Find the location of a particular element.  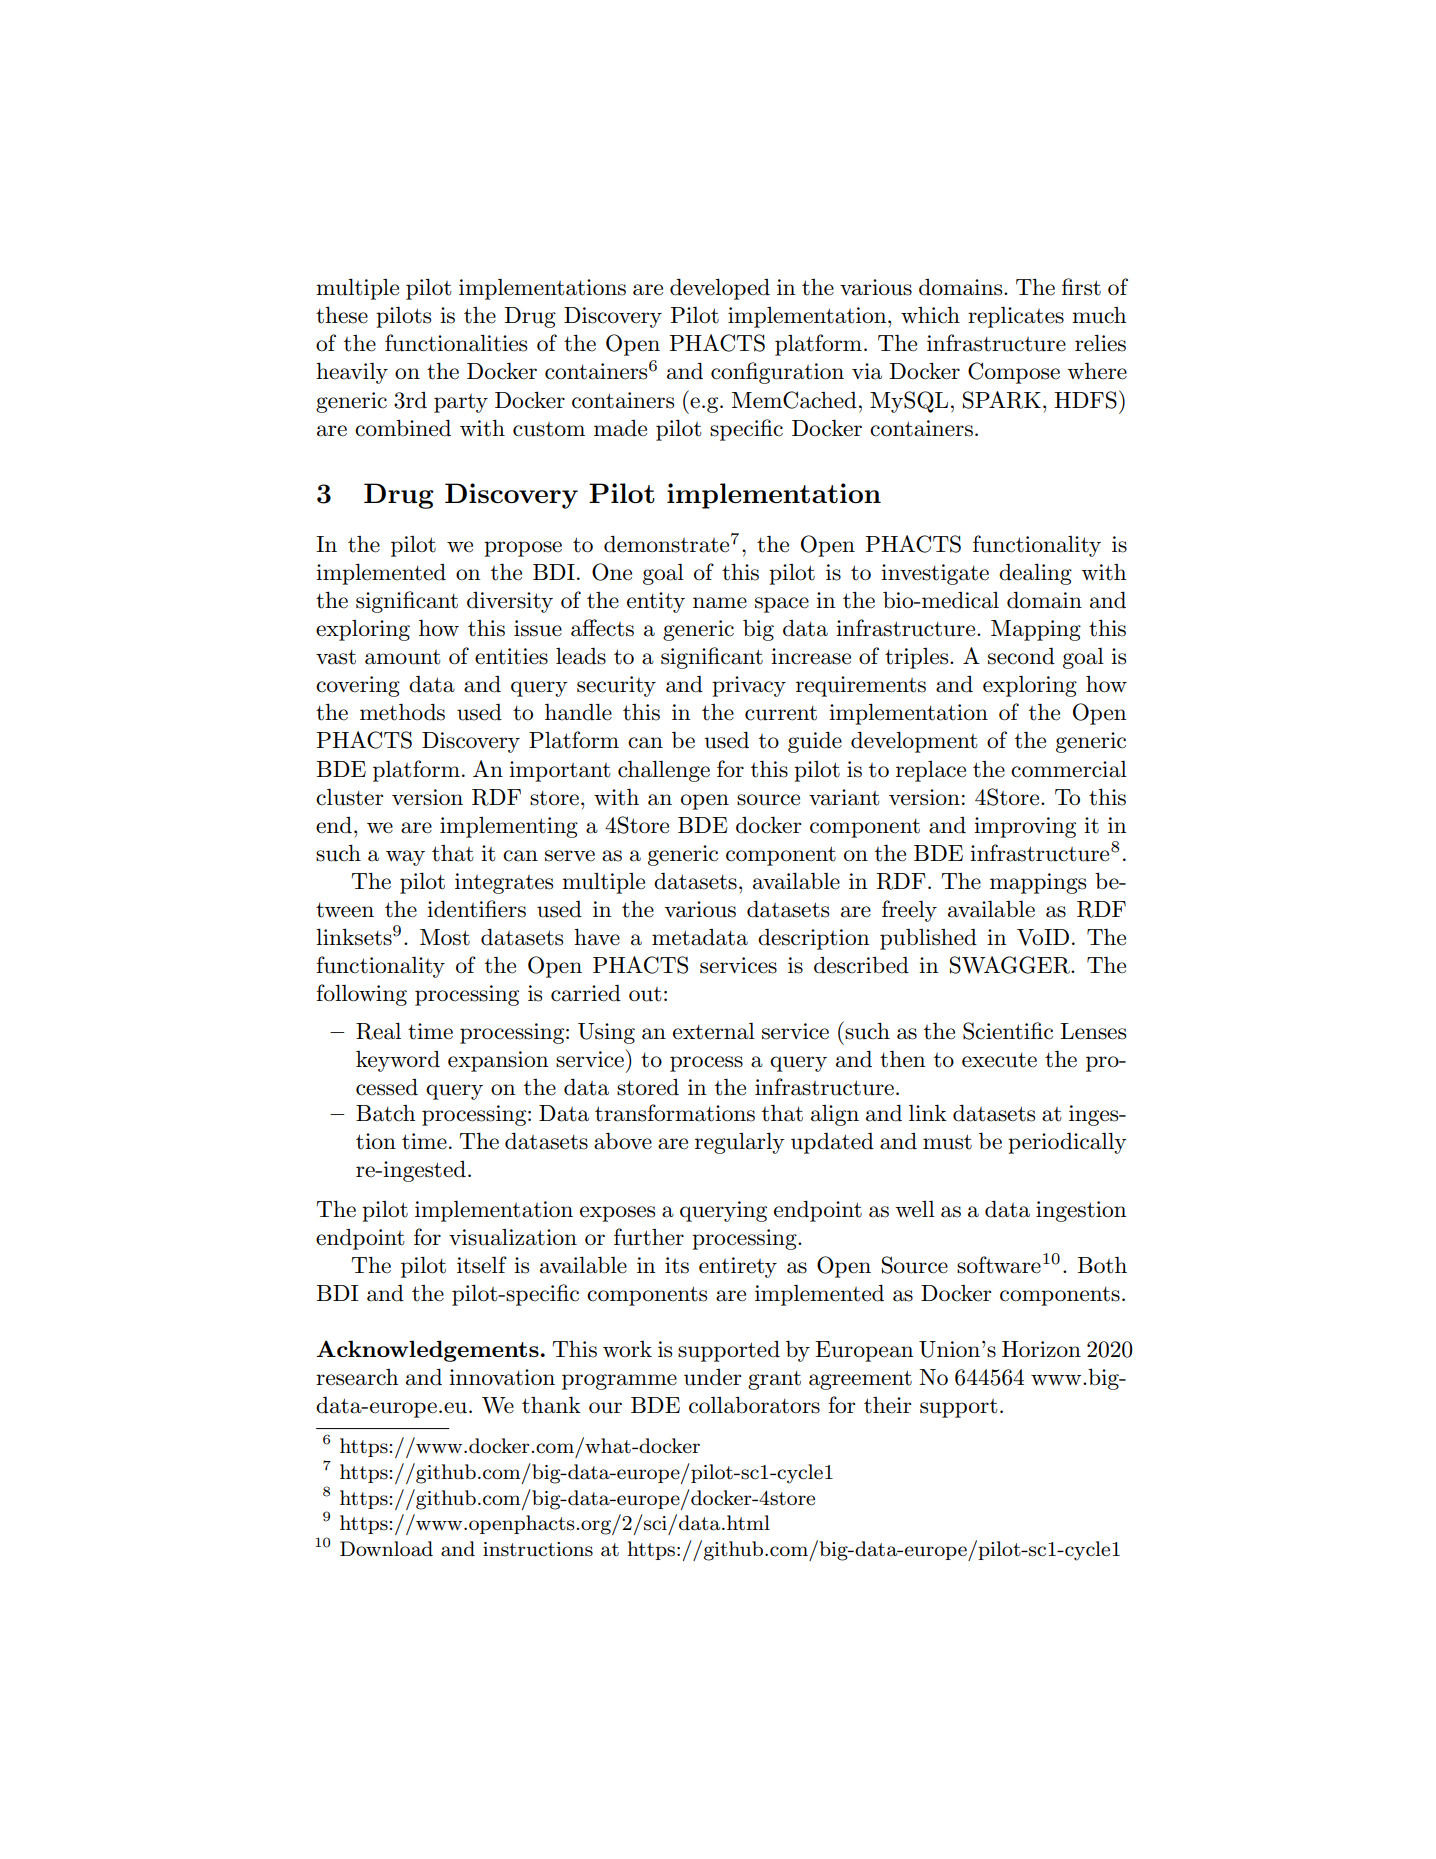

developed is located at coordinates (720, 289).
